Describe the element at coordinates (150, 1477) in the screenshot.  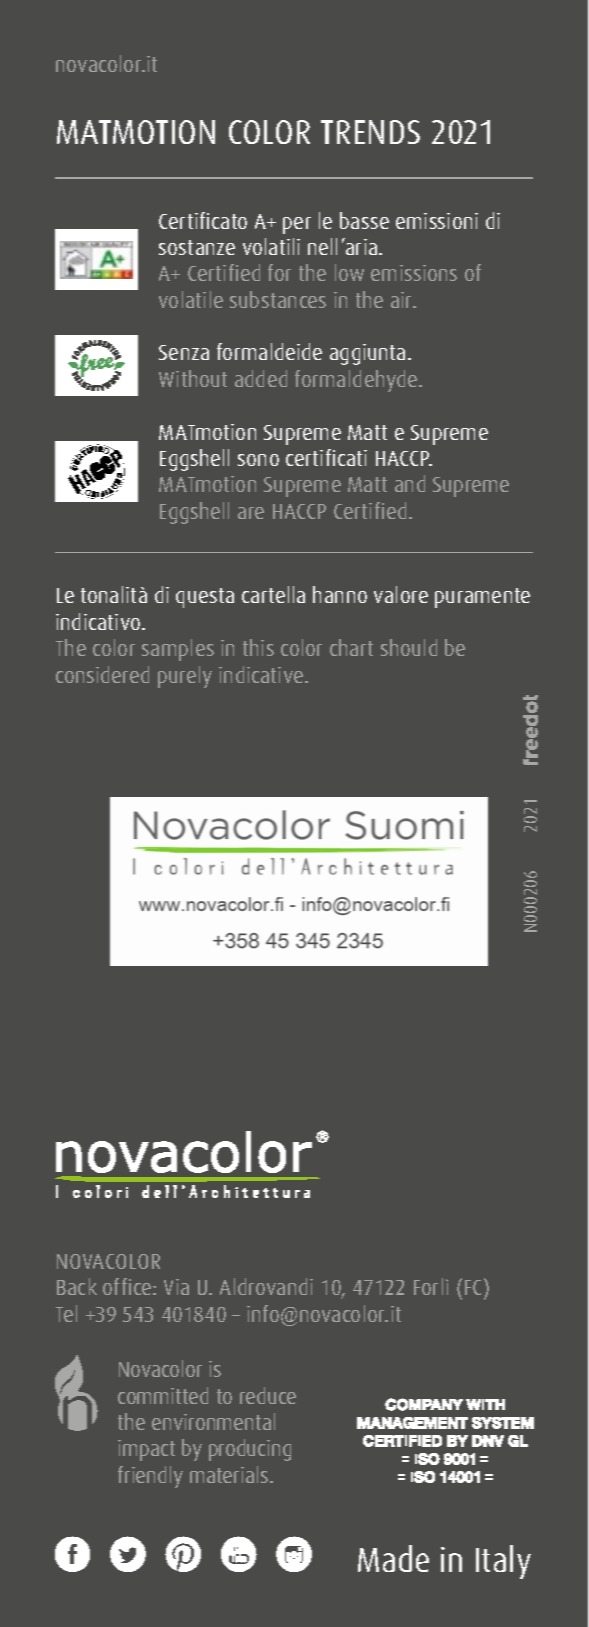
I see `friendly` at that location.
